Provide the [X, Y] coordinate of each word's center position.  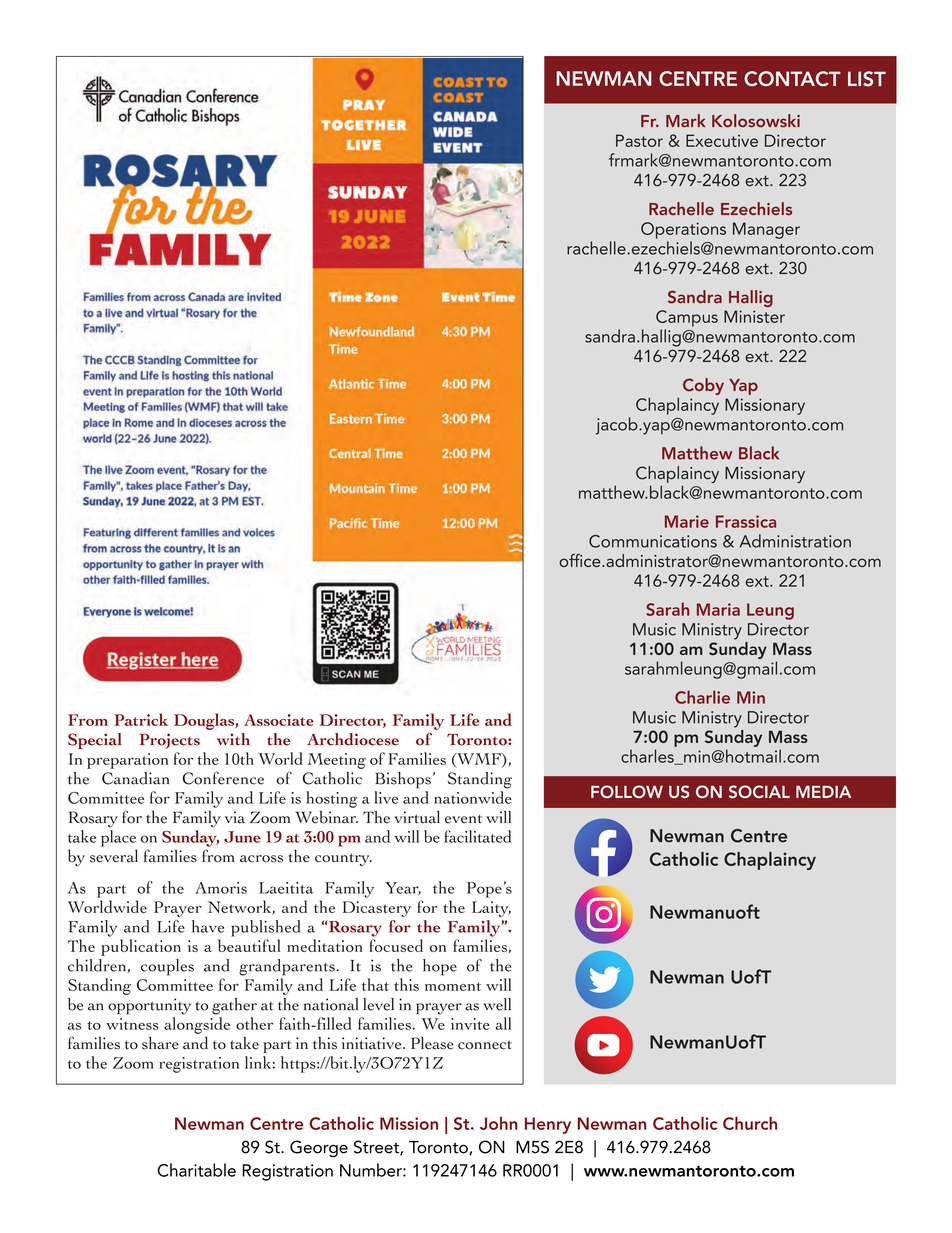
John [499, 1123]
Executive [722, 140]
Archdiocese [353, 739]
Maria [718, 609]
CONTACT [792, 79]
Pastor [639, 140]
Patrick [141, 719]
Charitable [196, 1170]
